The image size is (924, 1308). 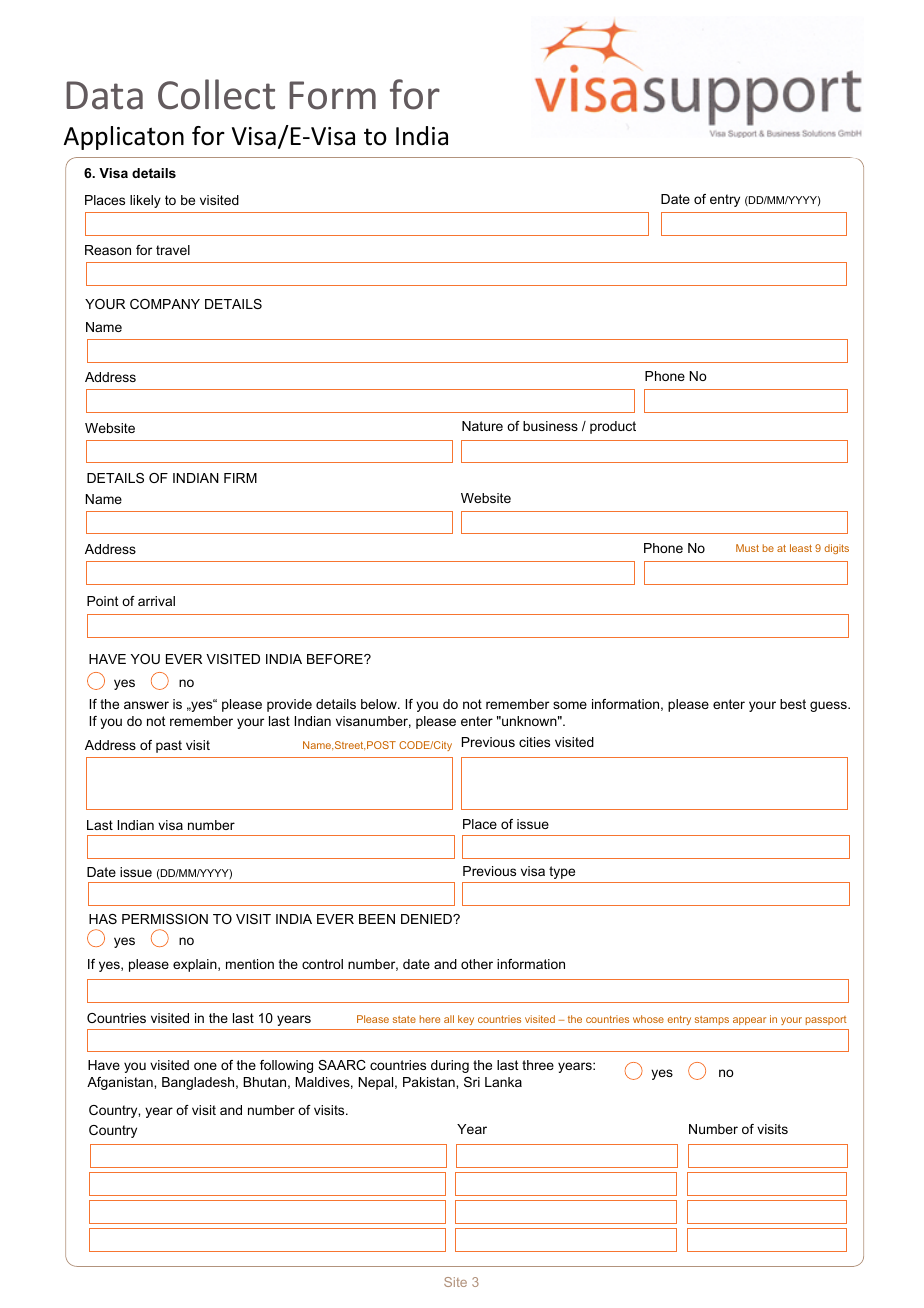 What do you see at coordinates (145, 201) in the screenshot?
I see `likely` at bounding box center [145, 201].
